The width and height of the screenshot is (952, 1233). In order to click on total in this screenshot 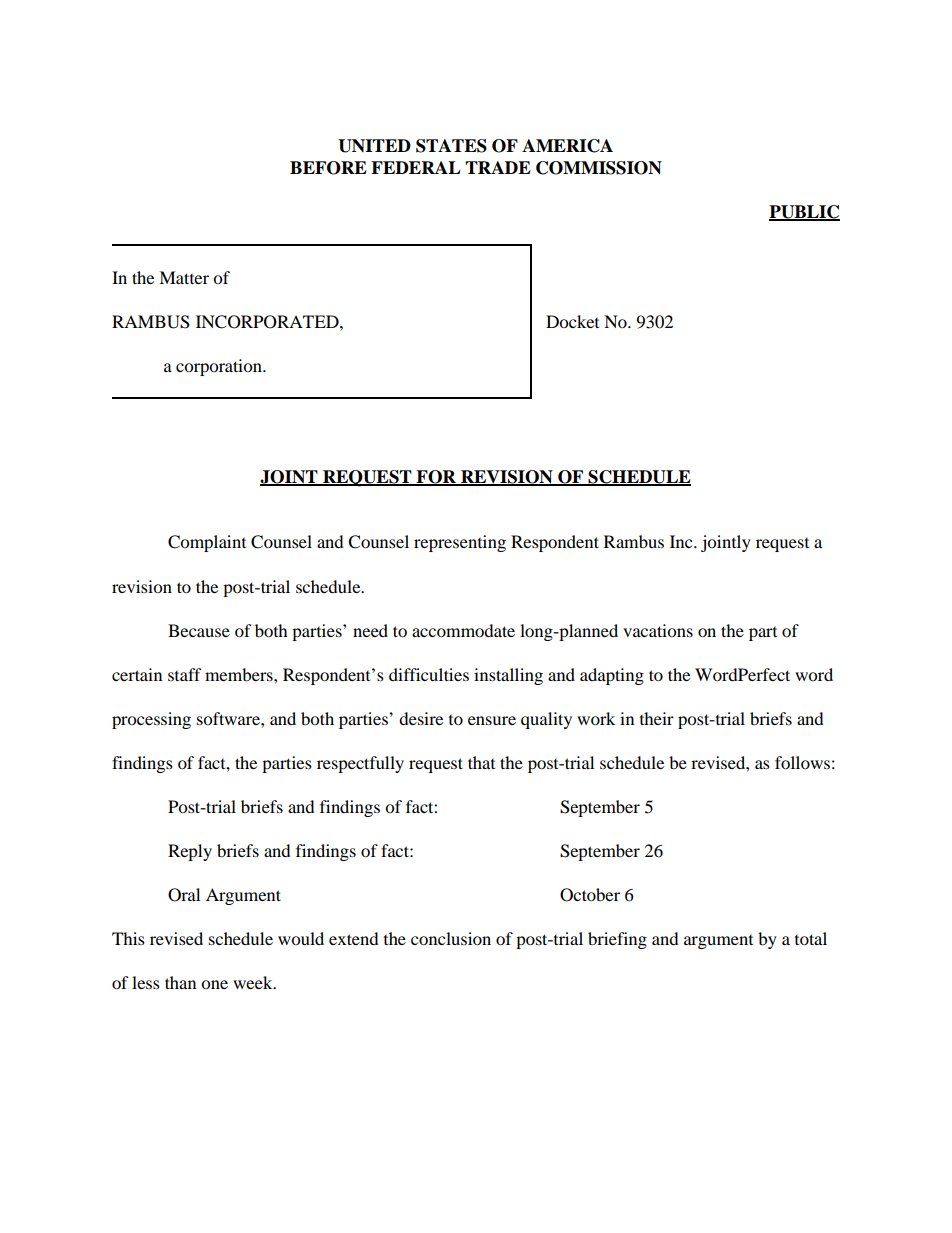, I will do `click(811, 938)`.
